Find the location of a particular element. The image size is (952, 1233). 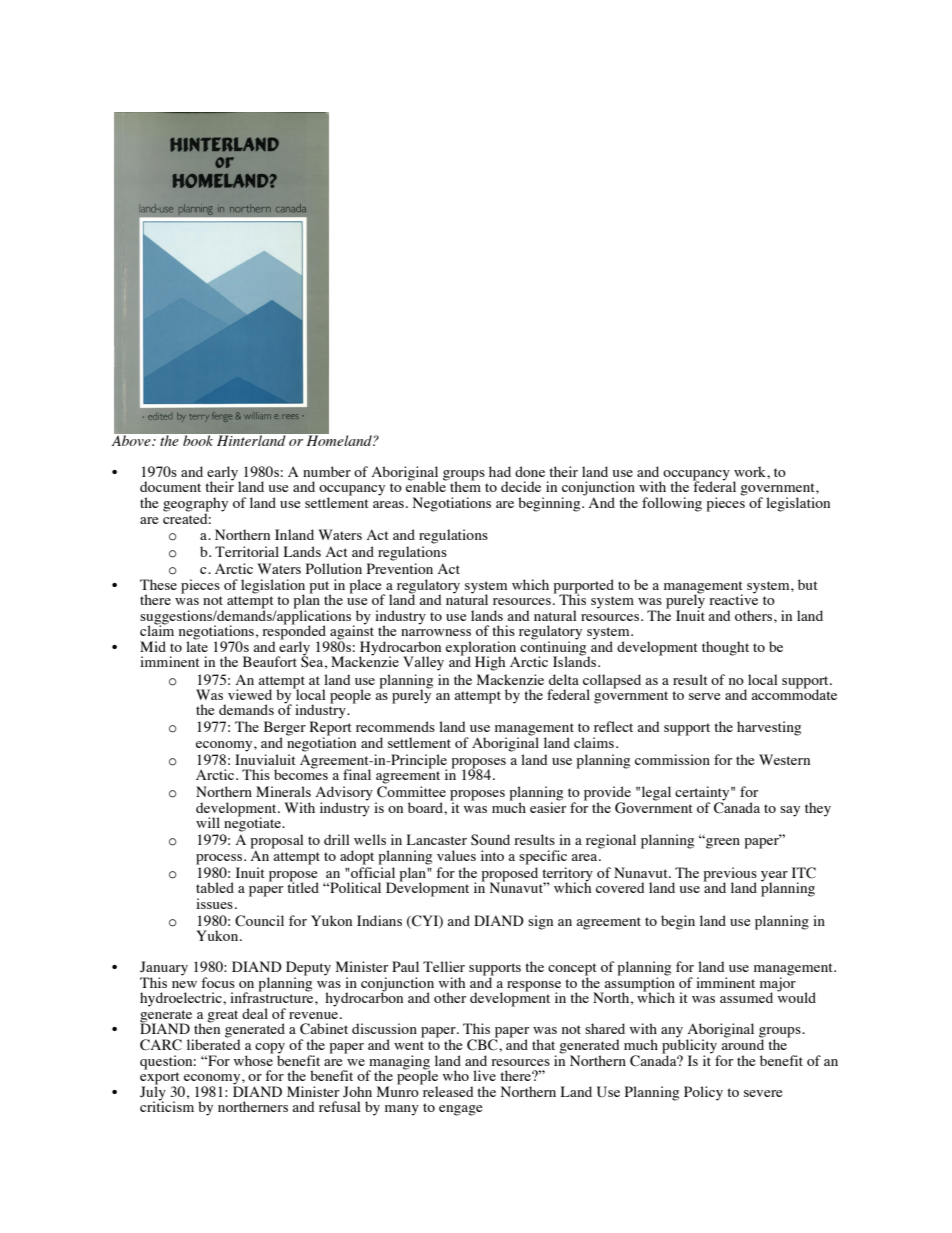

High is located at coordinates (490, 663).
